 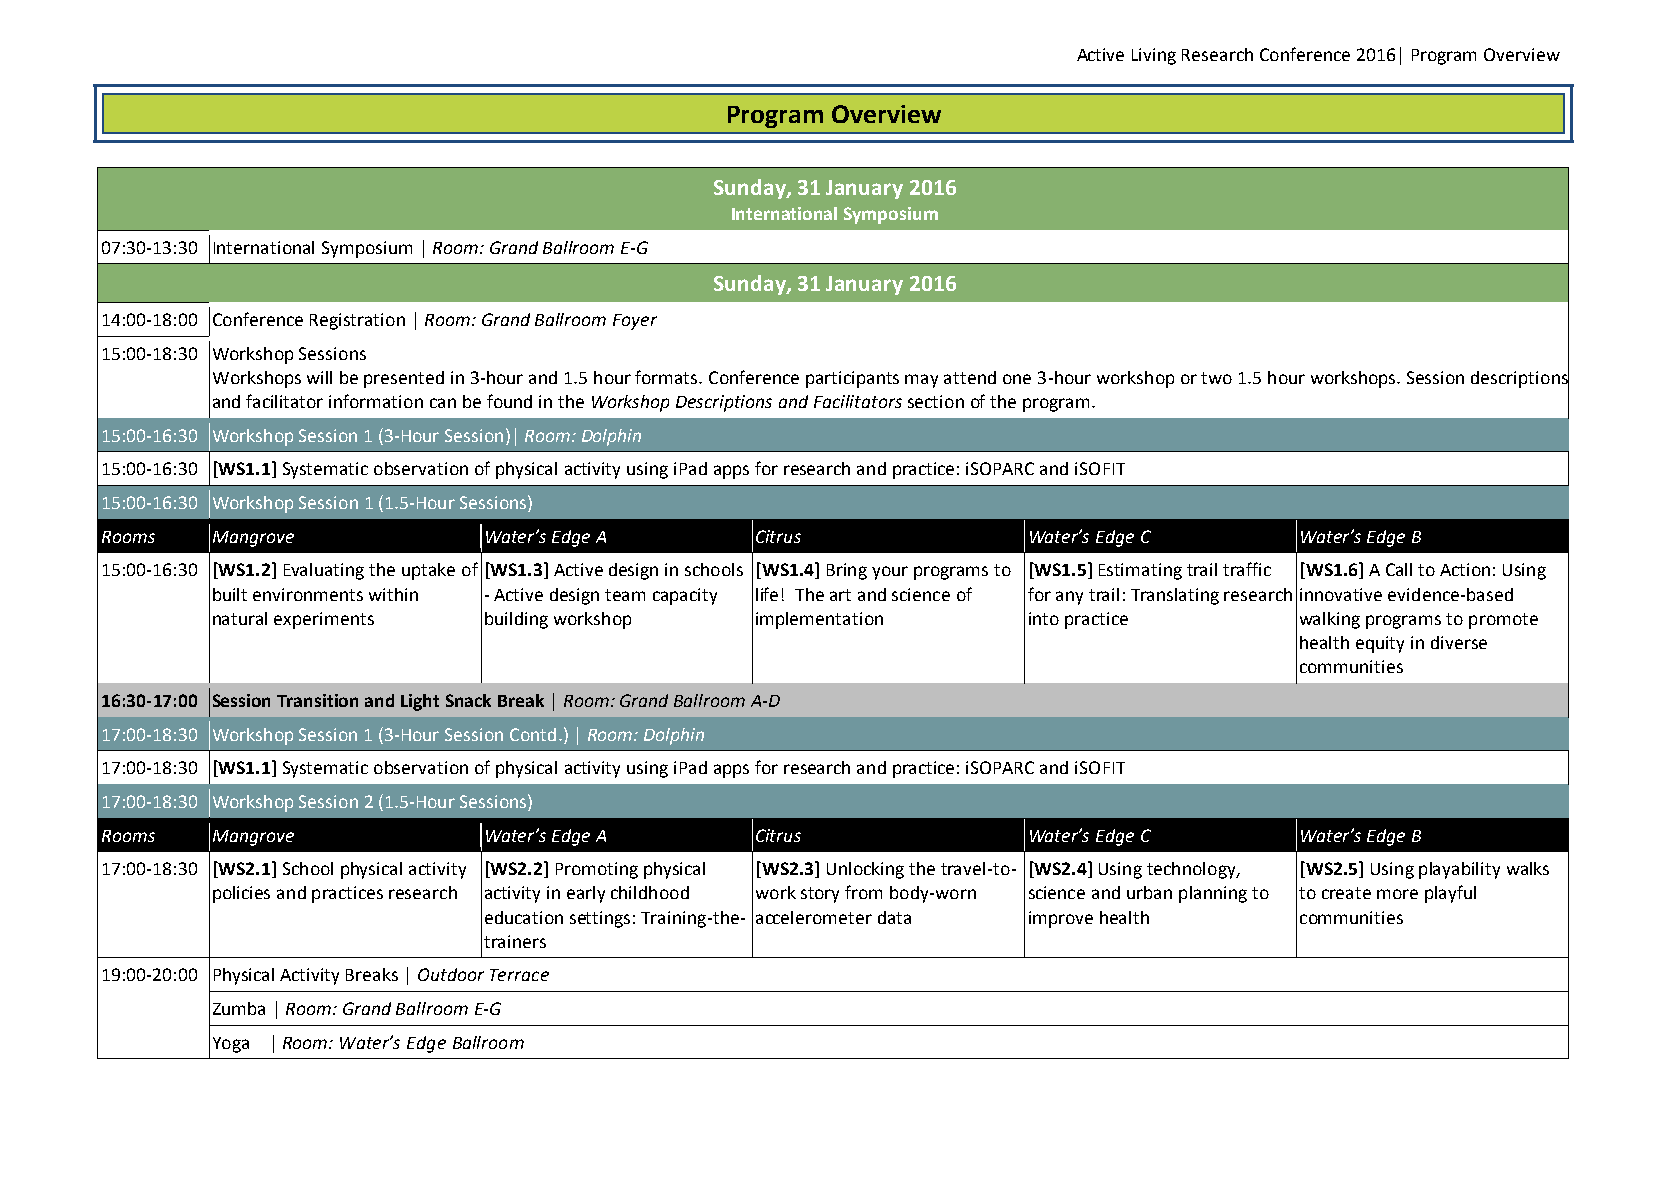 What do you see at coordinates (1397, 894) in the screenshot?
I see `more` at bounding box center [1397, 894].
